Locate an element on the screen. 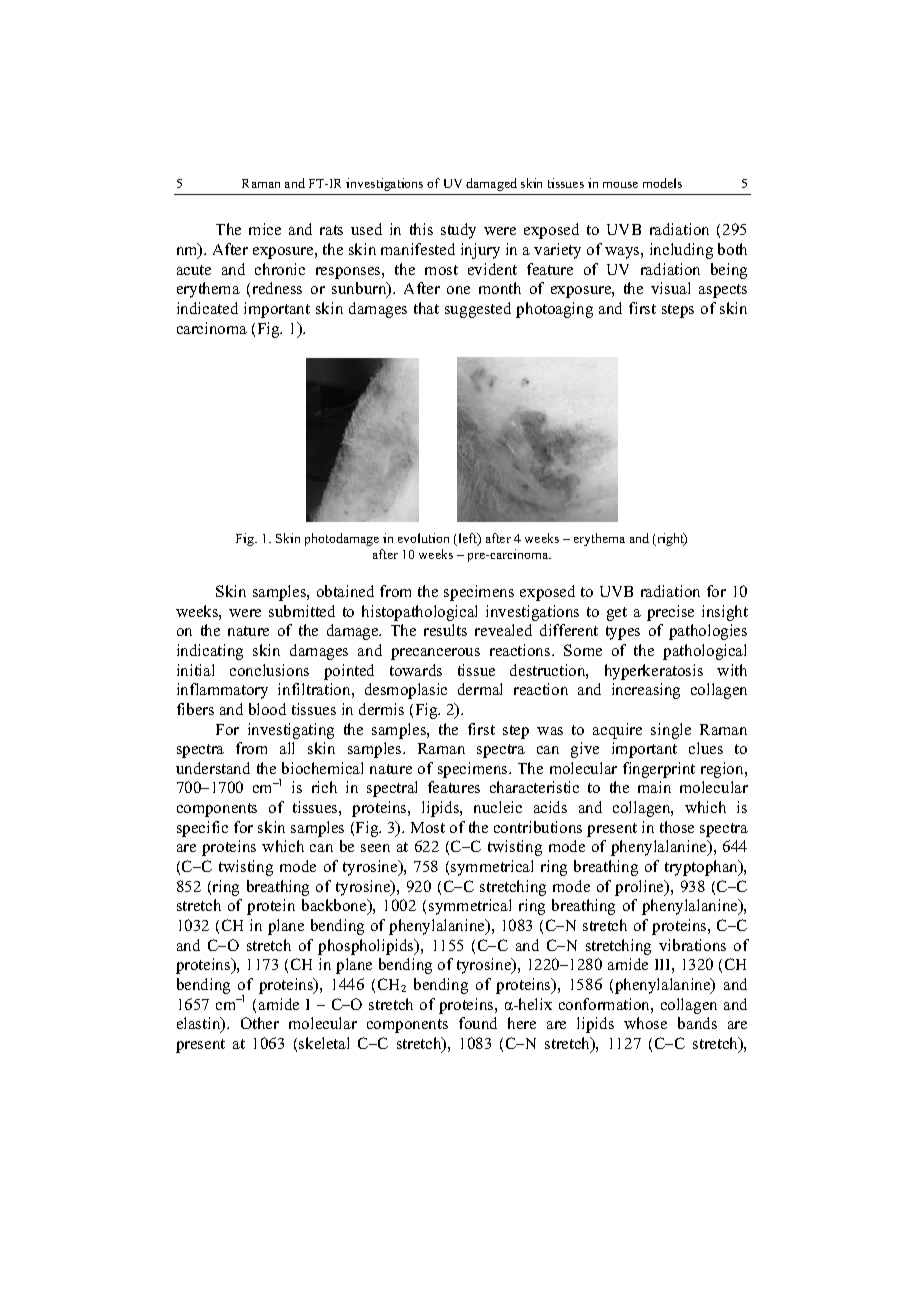  mice is located at coordinates (265, 229).
